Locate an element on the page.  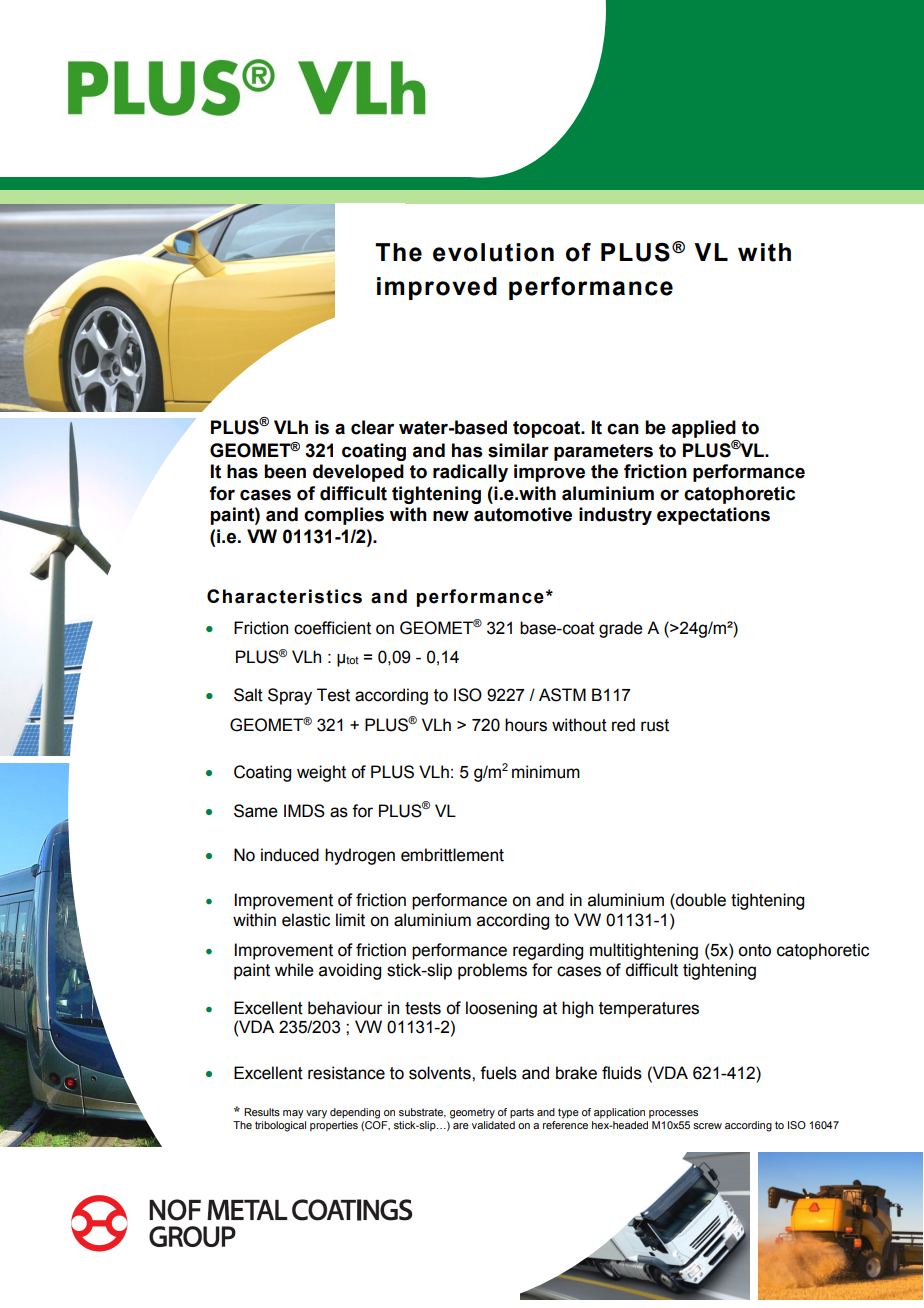
vary is located at coordinates (316, 1114).
